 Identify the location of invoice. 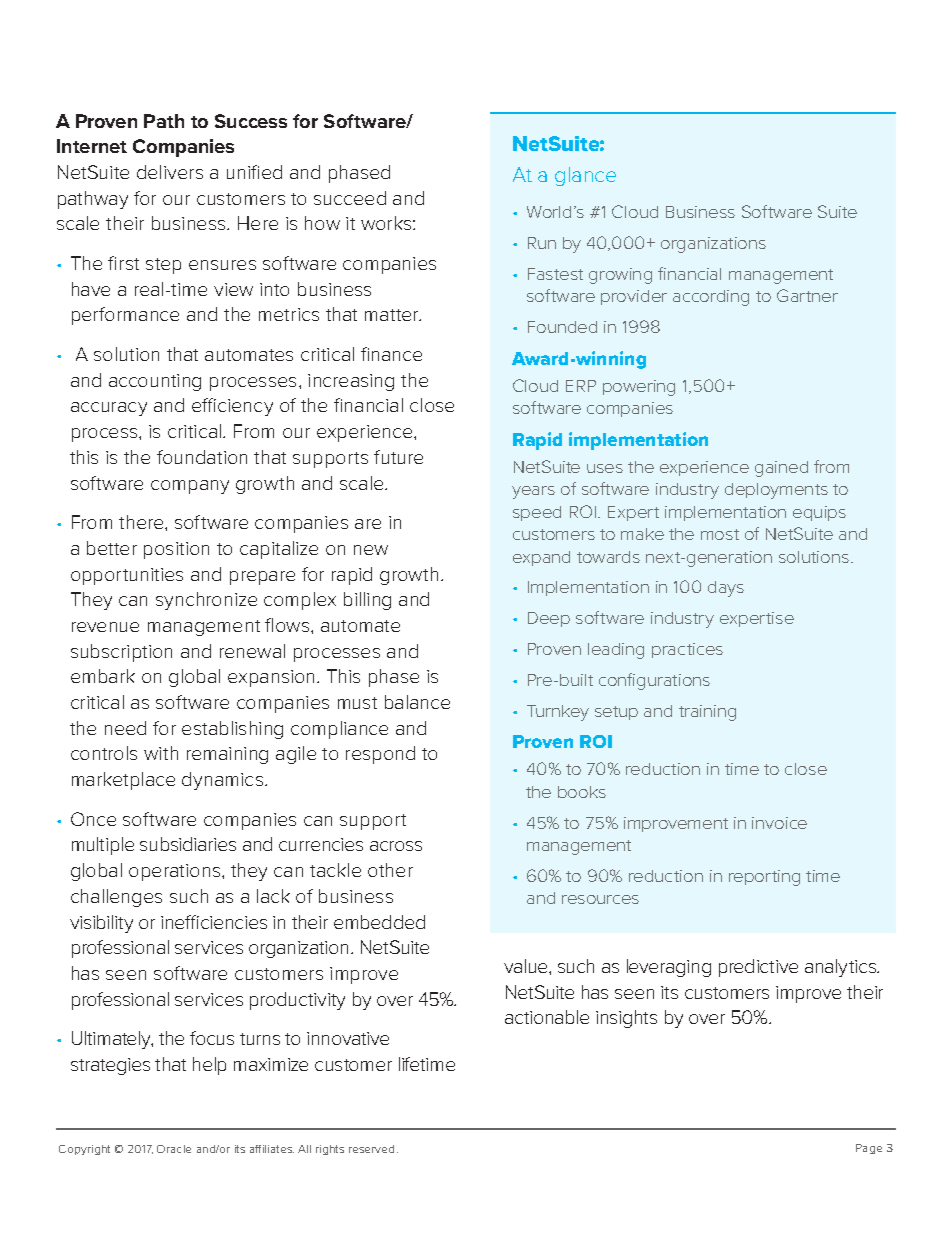
(779, 823).
